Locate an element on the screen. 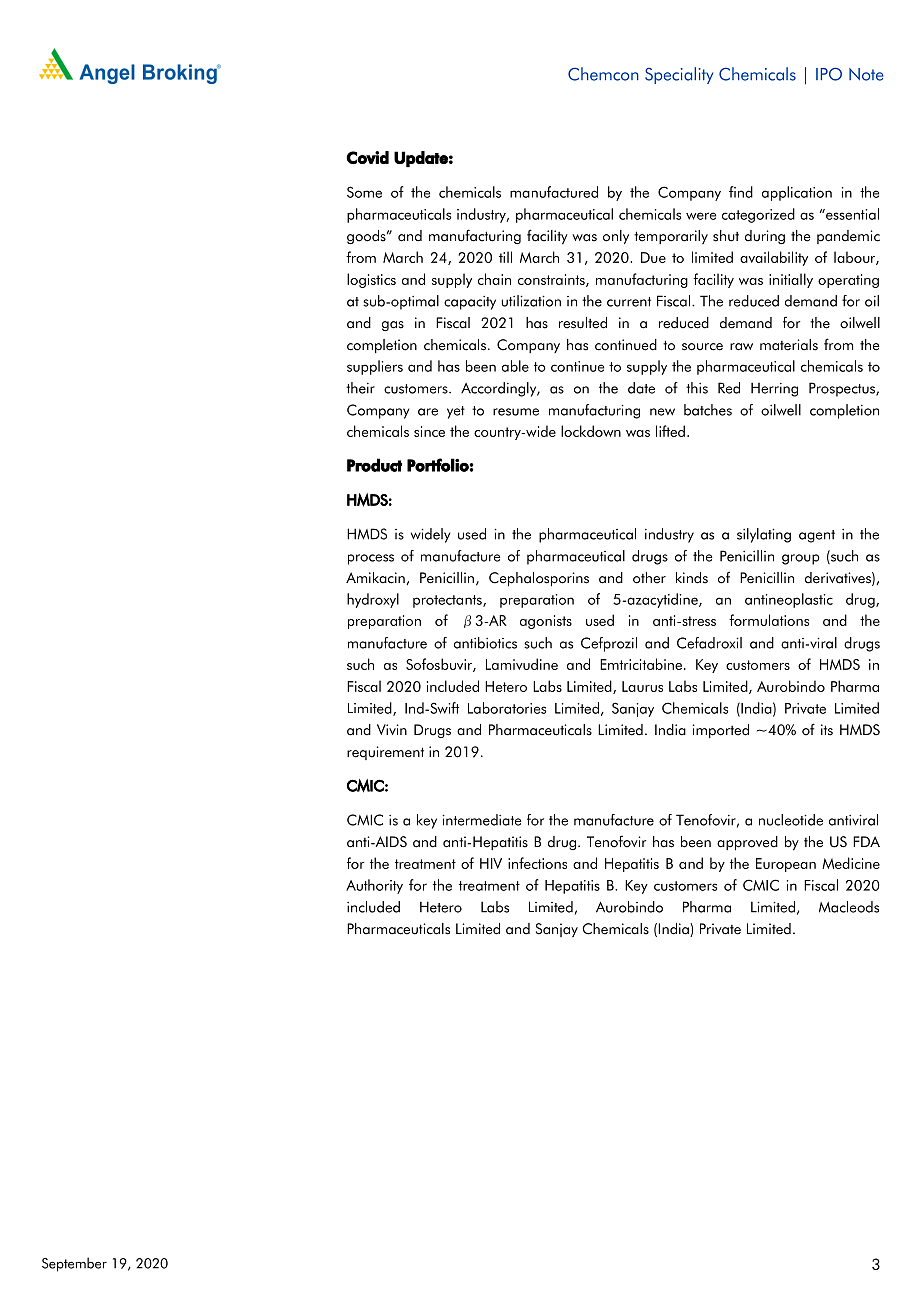 This screenshot has width=924, height=1308. materials is located at coordinates (789, 345).
